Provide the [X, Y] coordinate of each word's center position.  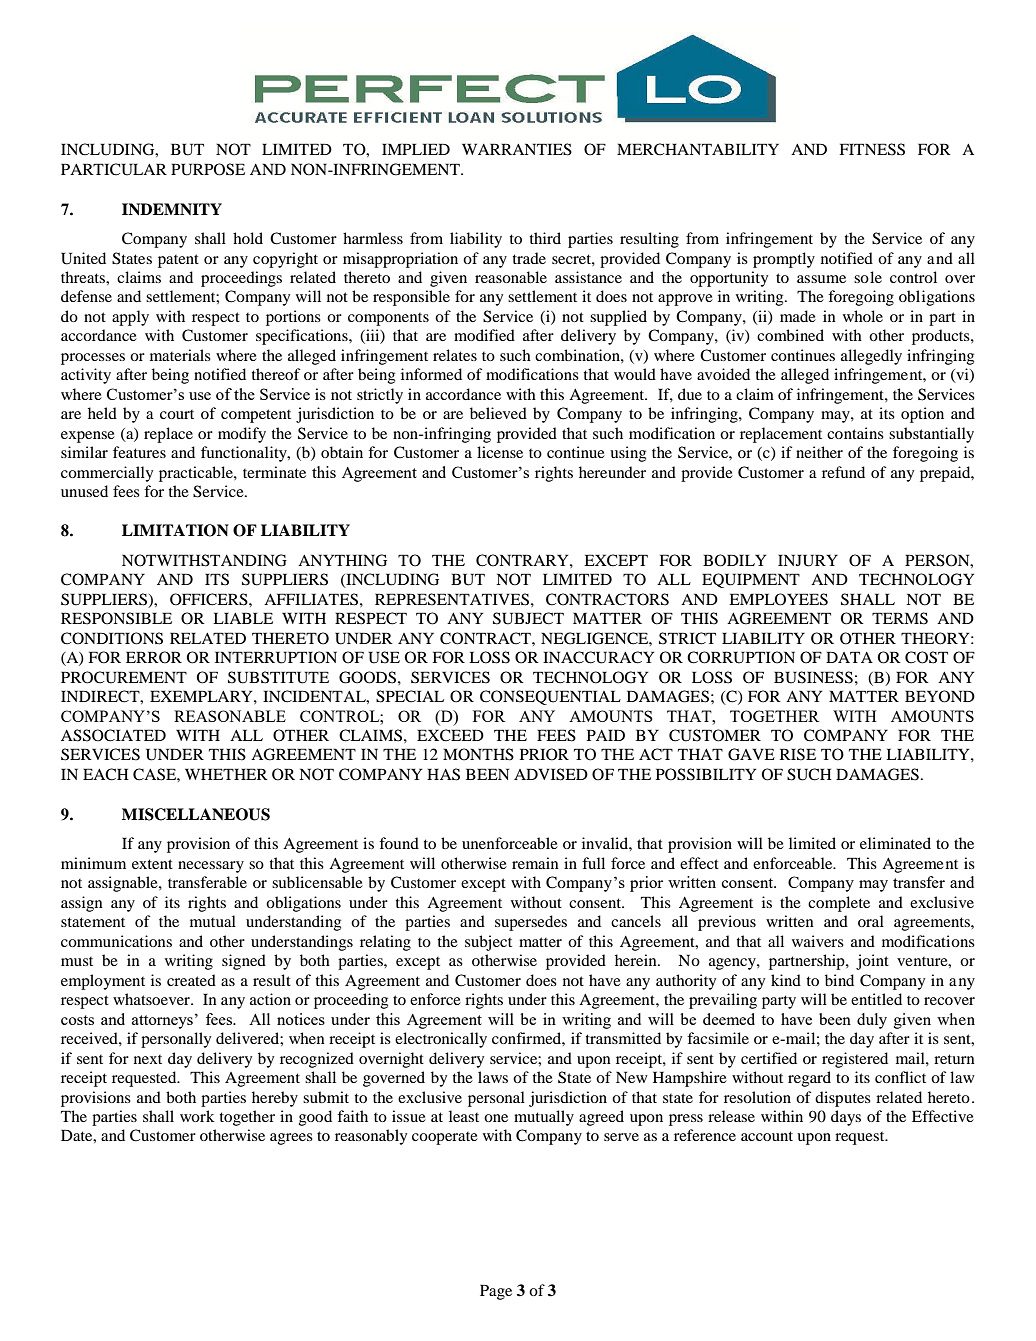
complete [839, 904]
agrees [291, 1139]
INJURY [808, 560]
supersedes [531, 923]
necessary [211, 867]
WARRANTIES [517, 149]
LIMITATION [175, 530]
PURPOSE [208, 169]
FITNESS [872, 149]
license [500, 452]
